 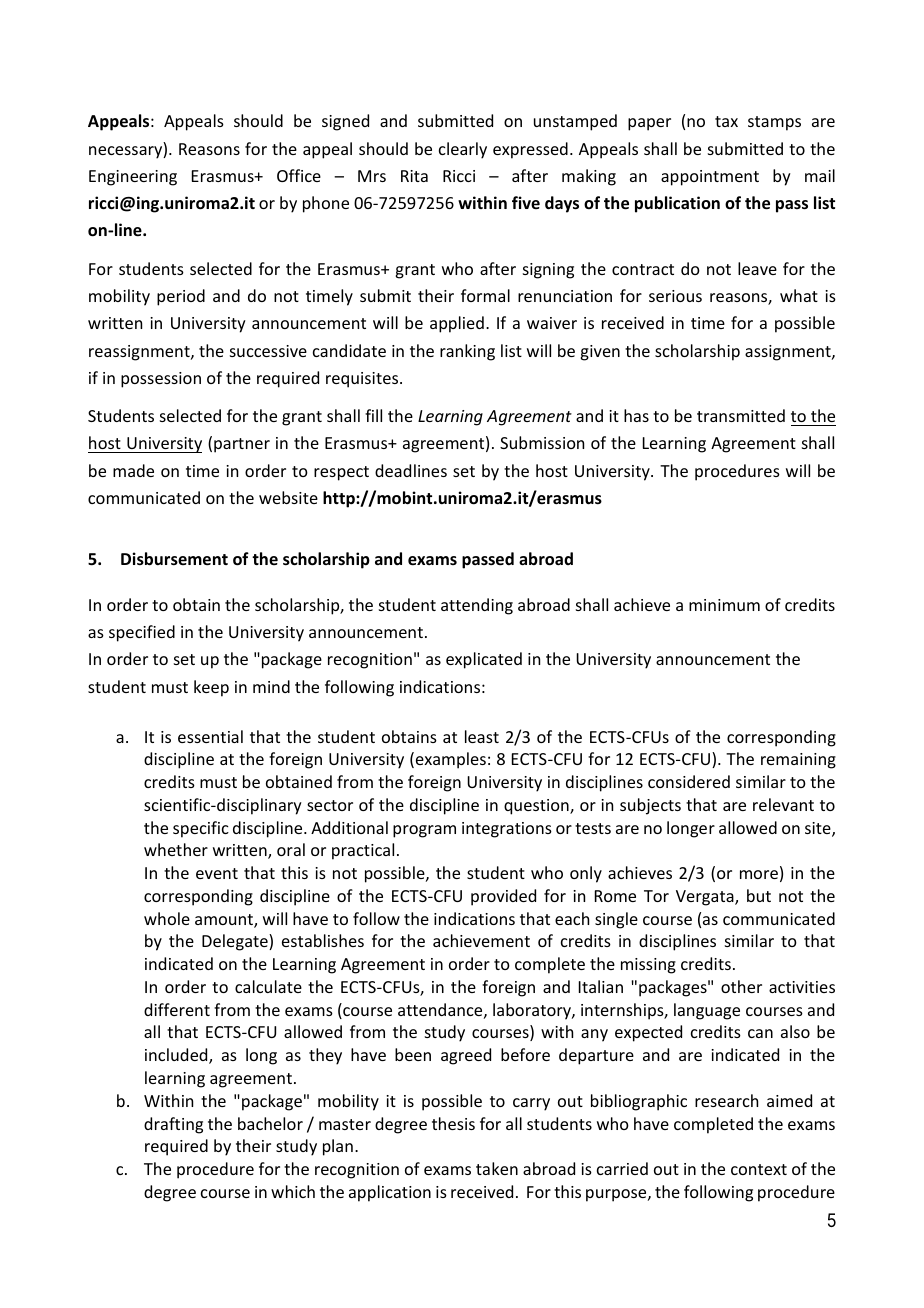 I want to click on explicated, so click(x=484, y=660).
